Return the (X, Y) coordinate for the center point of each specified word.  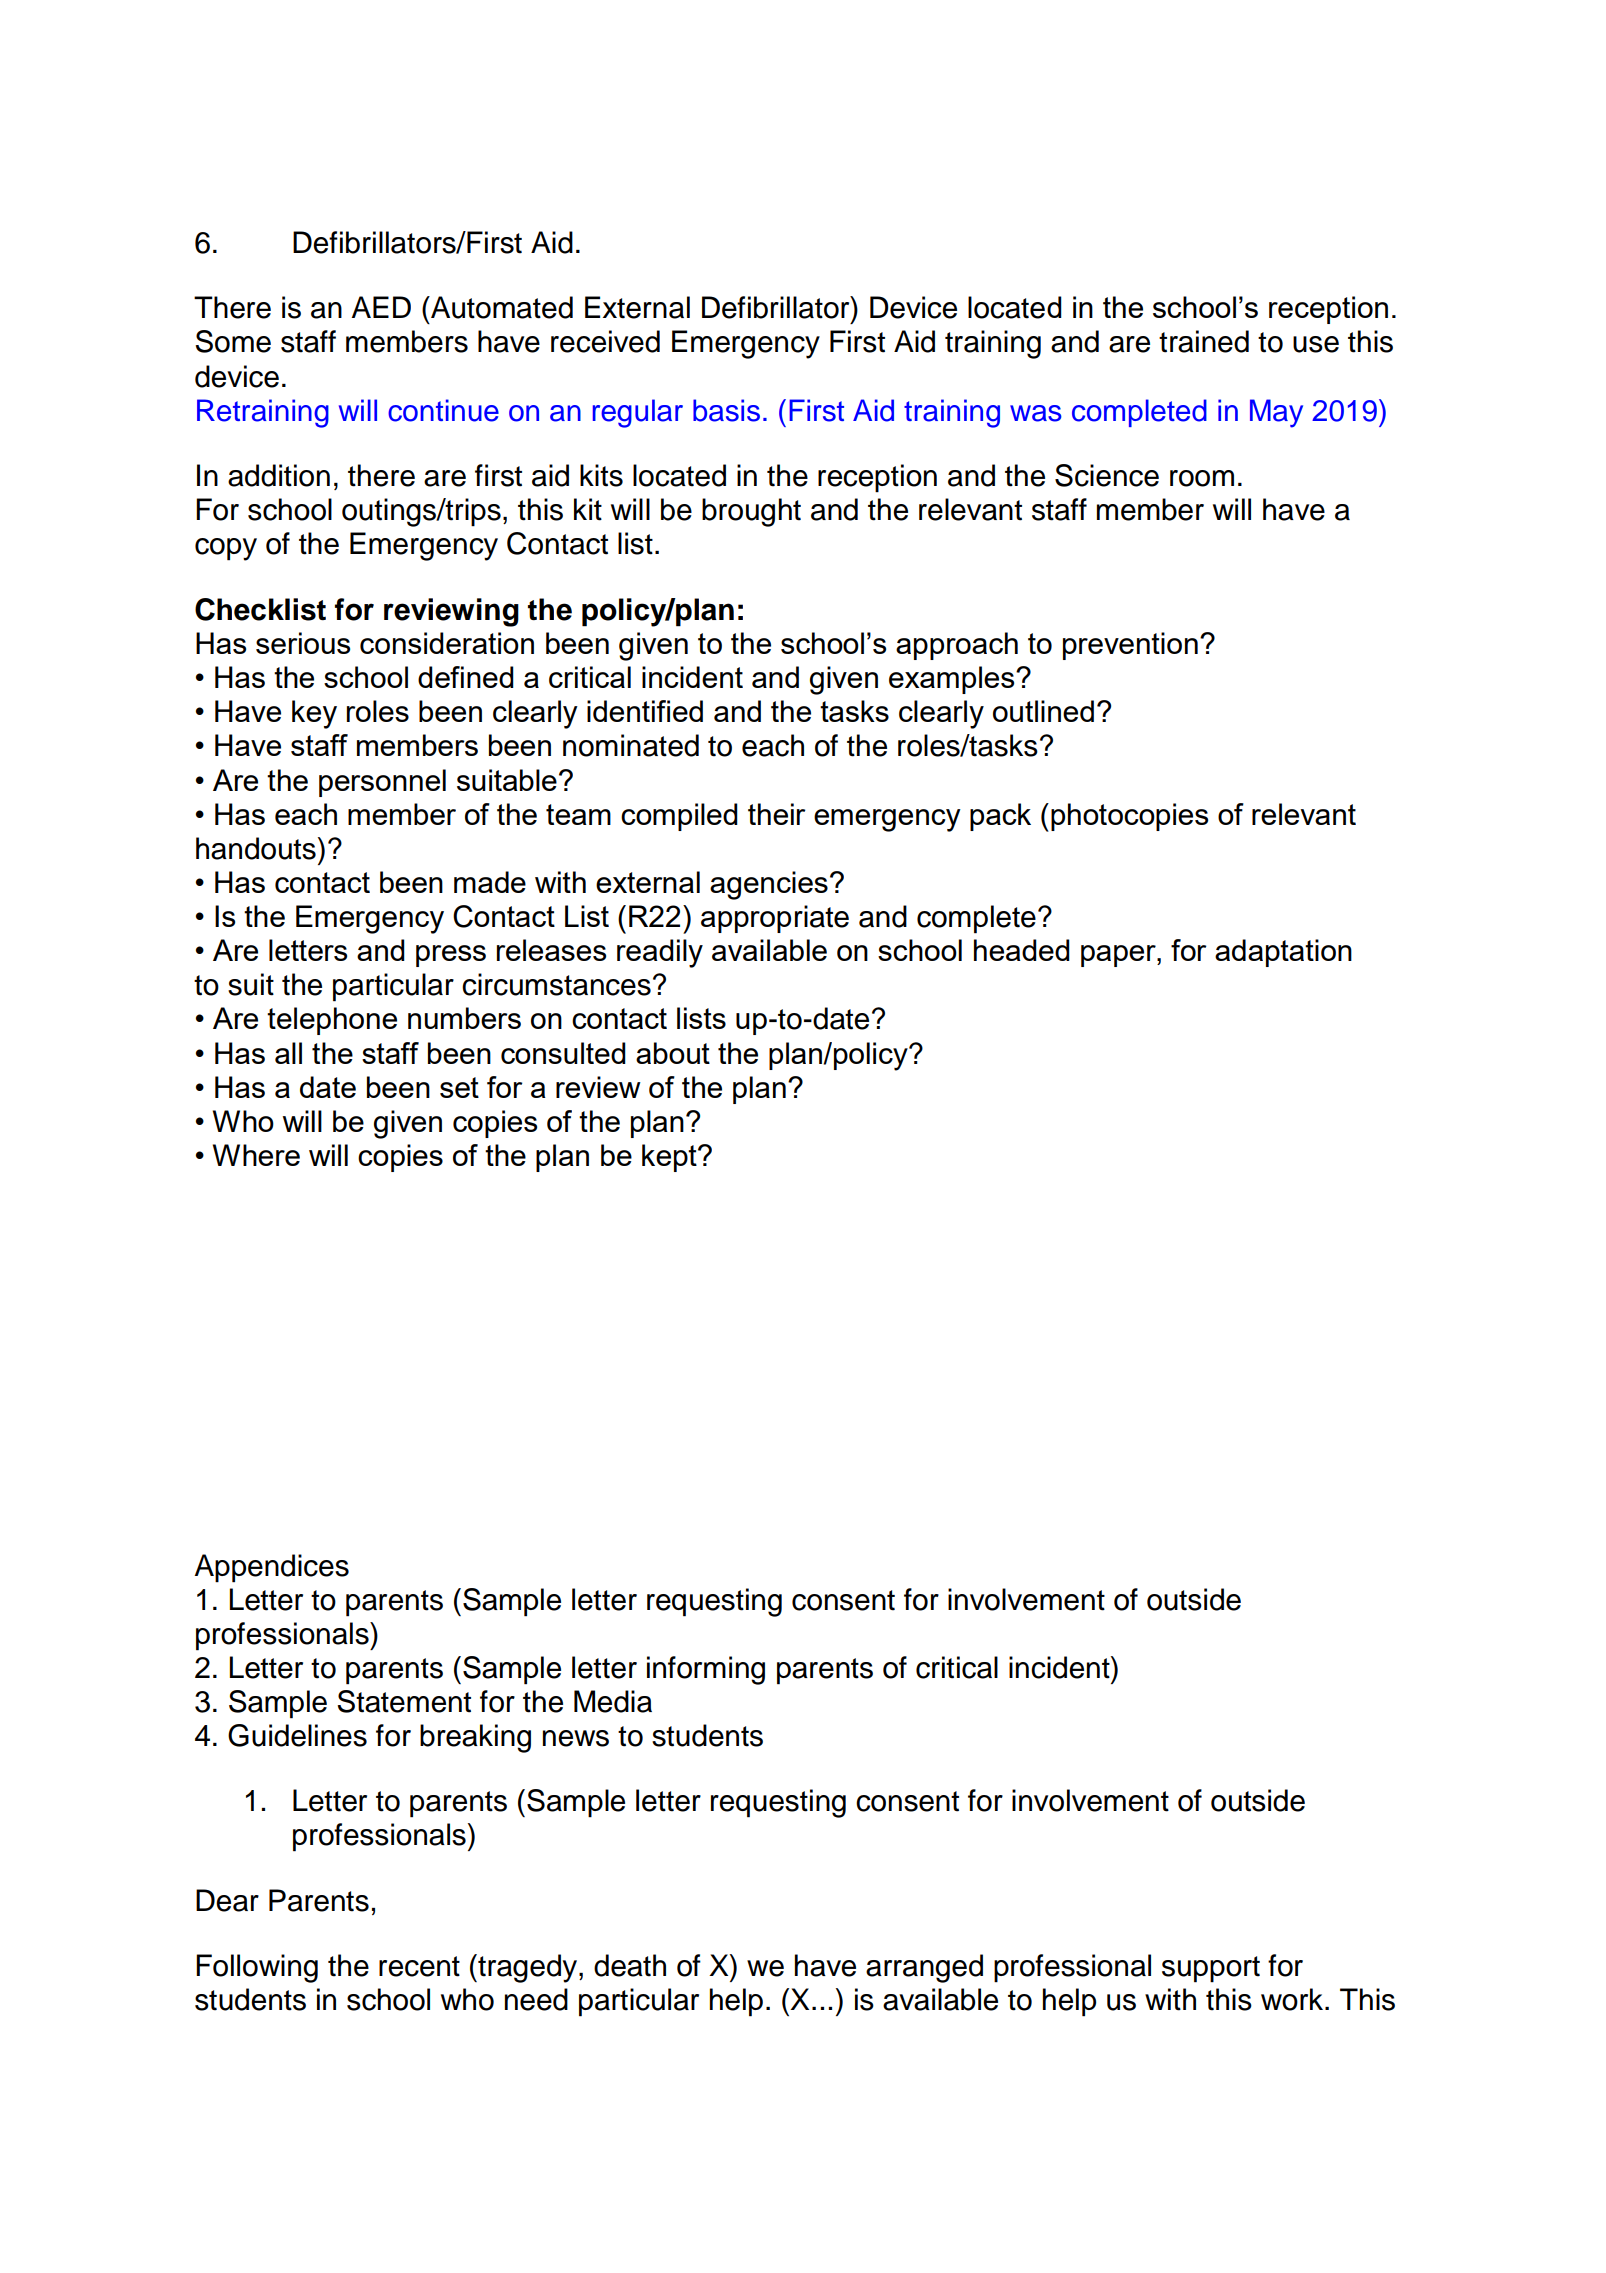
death (630, 1965)
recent (419, 1966)
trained (1204, 341)
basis (726, 410)
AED (381, 307)
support (1211, 1969)
